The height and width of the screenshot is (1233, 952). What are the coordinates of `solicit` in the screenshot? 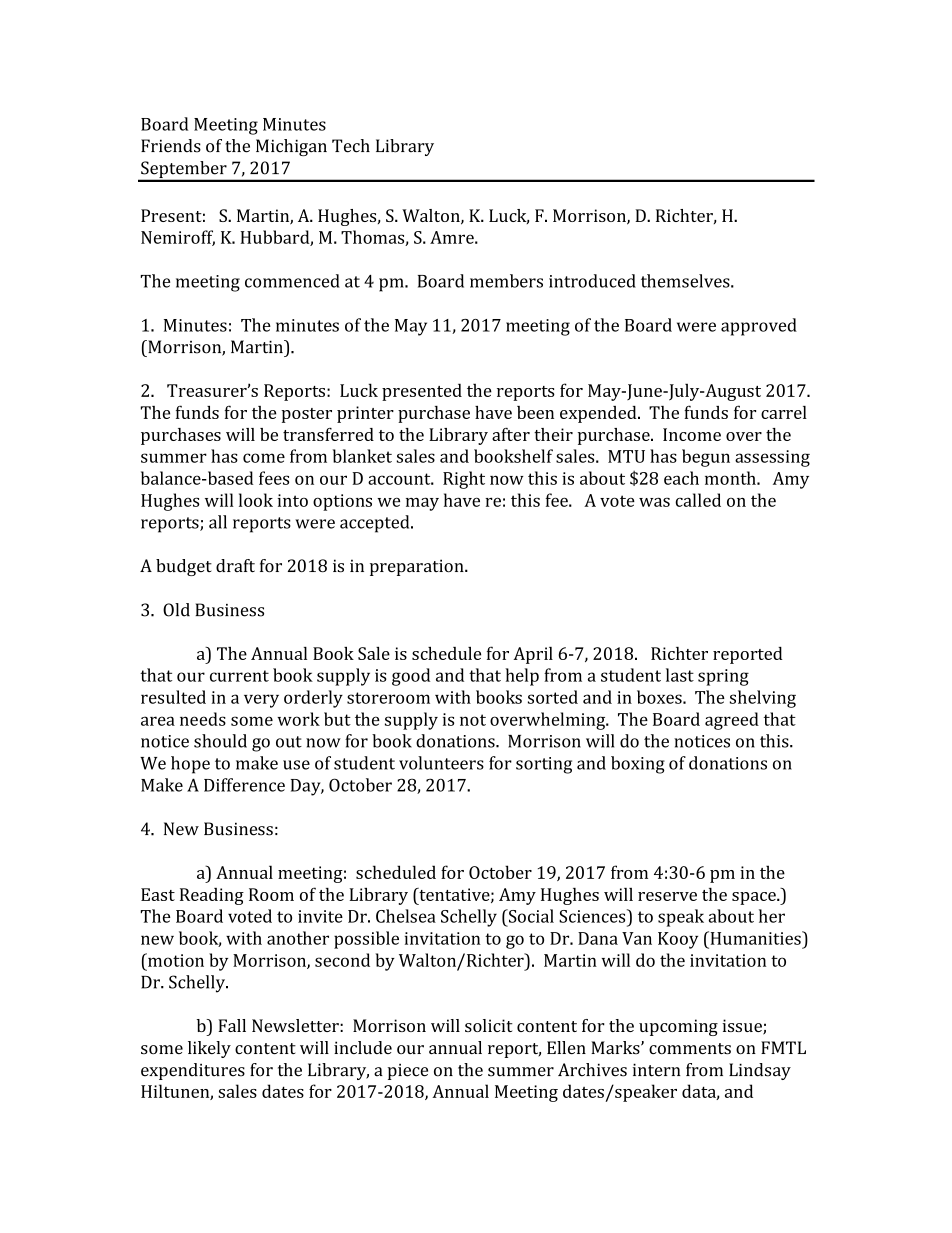 It's located at (489, 1025).
